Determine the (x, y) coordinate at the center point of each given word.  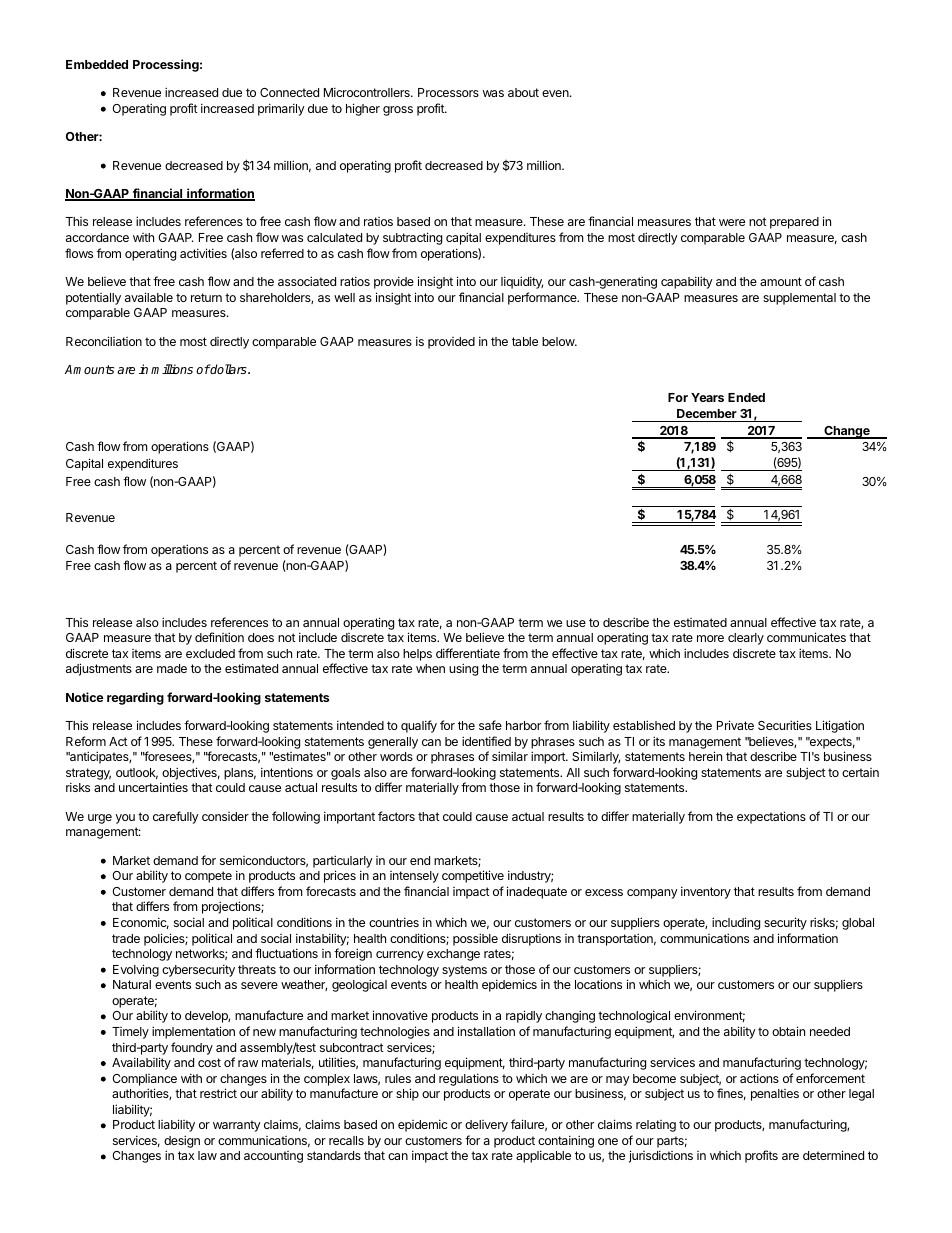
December (707, 413)
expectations (771, 817)
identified (486, 741)
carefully (176, 817)
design (182, 1143)
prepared (794, 223)
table (525, 341)
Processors (448, 92)
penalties (775, 1095)
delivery (486, 1126)
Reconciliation (104, 341)
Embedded (97, 64)
